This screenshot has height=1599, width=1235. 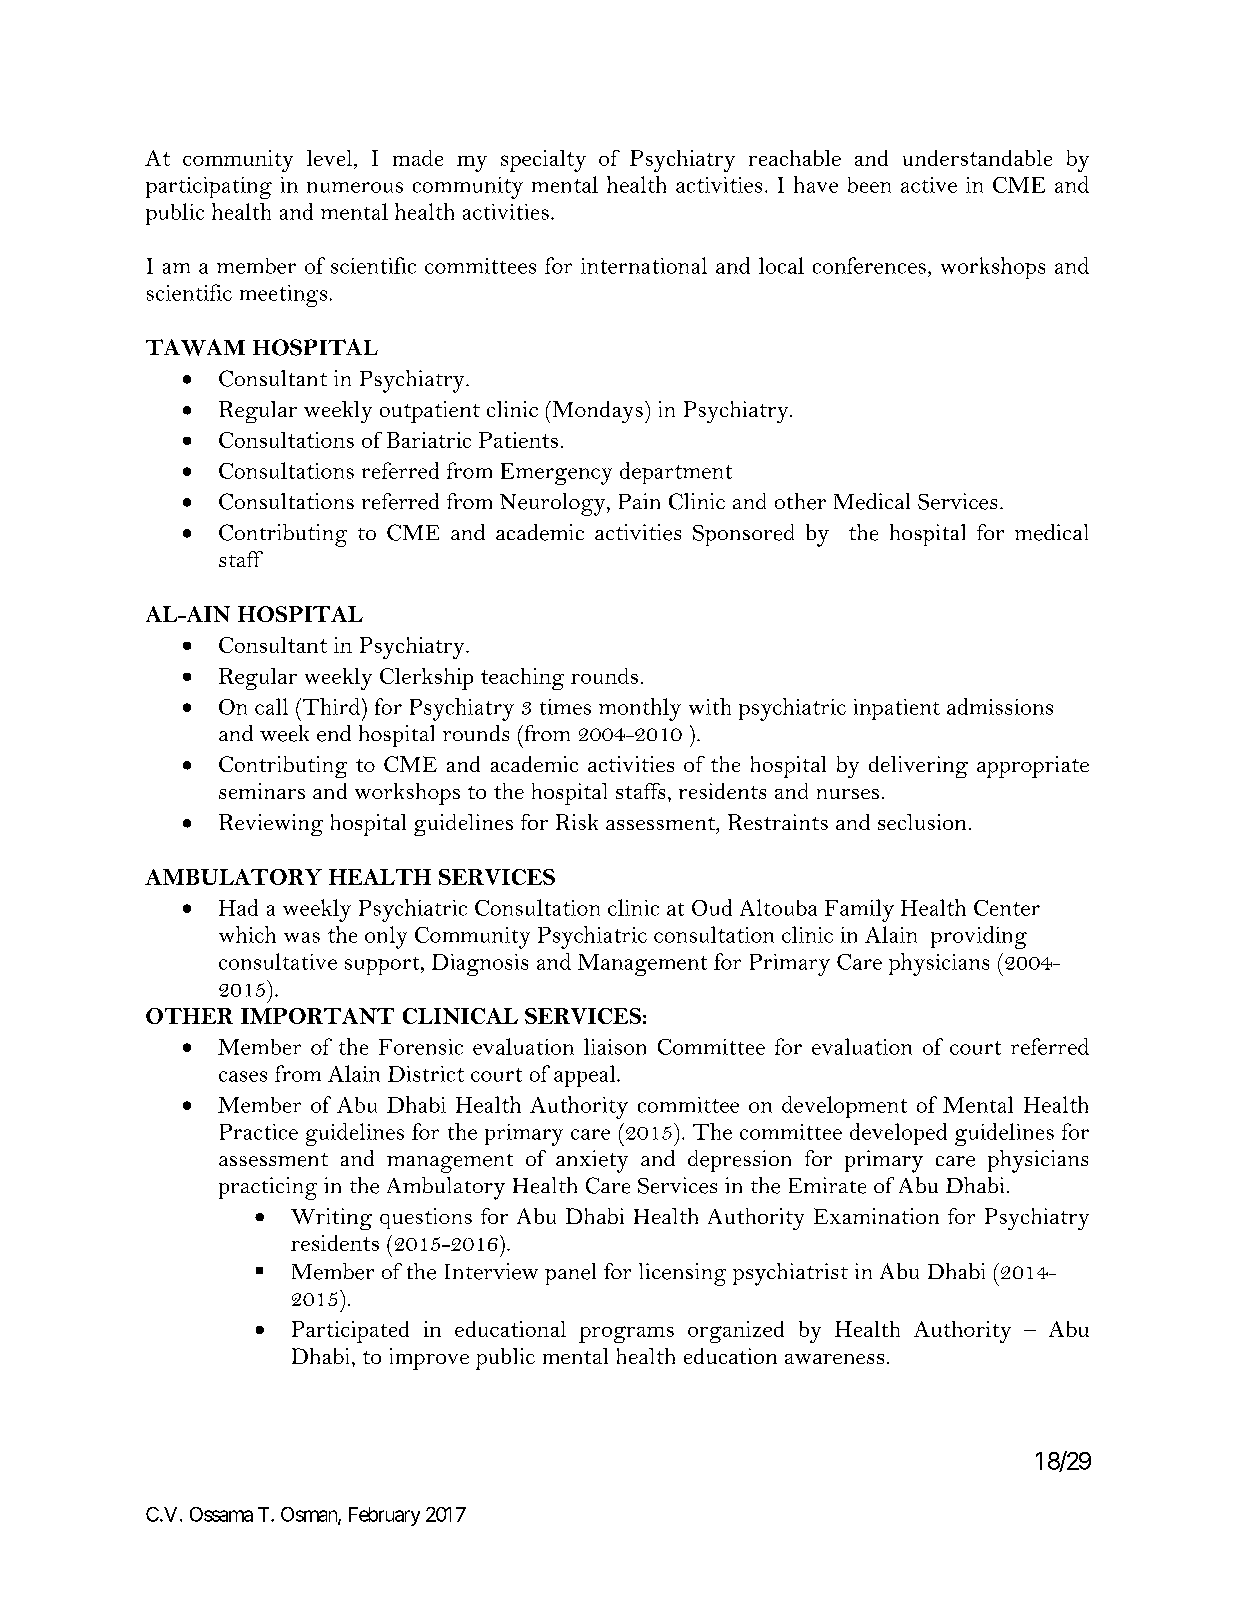 I want to click on inpatient, so click(x=897, y=709).
